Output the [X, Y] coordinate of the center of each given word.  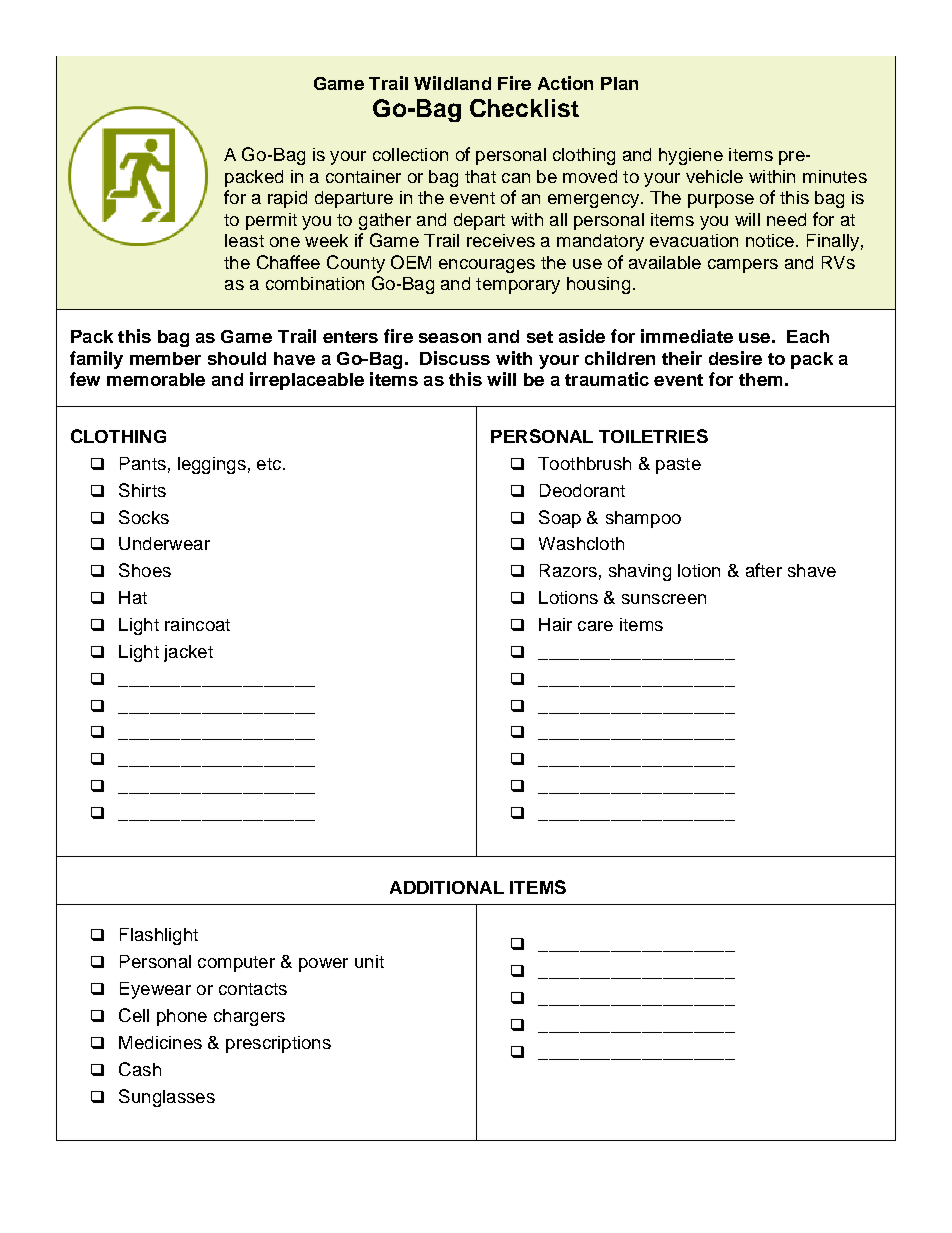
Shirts [142, 490]
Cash [140, 1069]
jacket [188, 653]
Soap [560, 519]
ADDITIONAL [447, 887]
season [450, 338]
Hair [555, 624]
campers [743, 266]
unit [369, 961]
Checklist [524, 108]
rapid [287, 199]
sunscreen [664, 599]
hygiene [691, 156]
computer [236, 964]
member [165, 358]
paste [678, 466]
